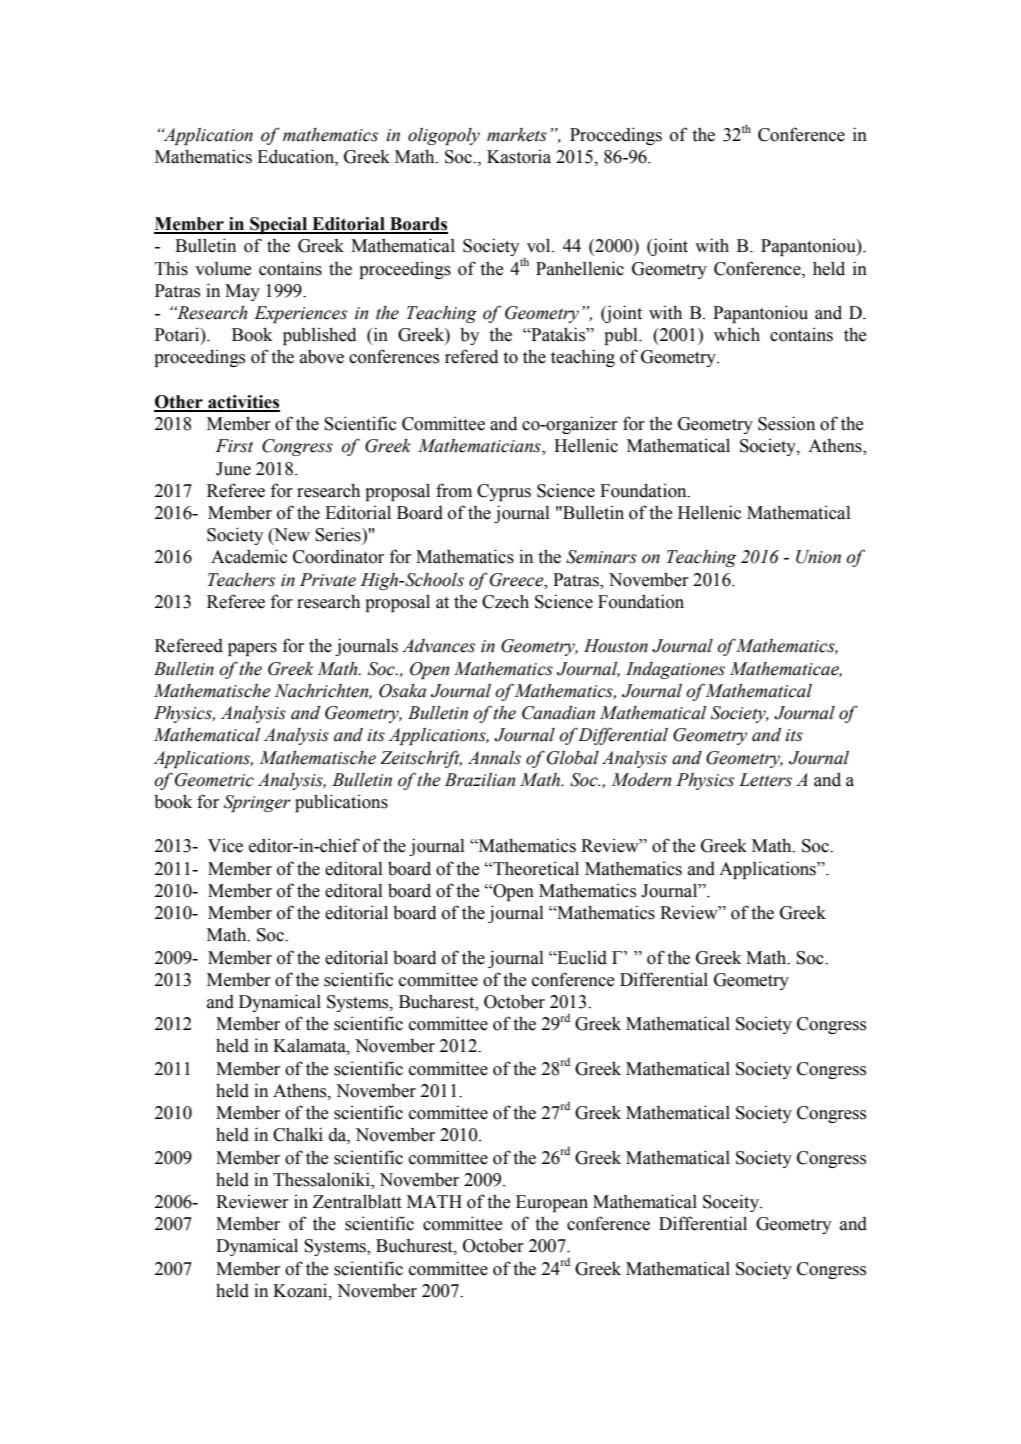 This document has height=1444, width=1021. What do you see at coordinates (552, 1203) in the document?
I see `European` at bounding box center [552, 1203].
